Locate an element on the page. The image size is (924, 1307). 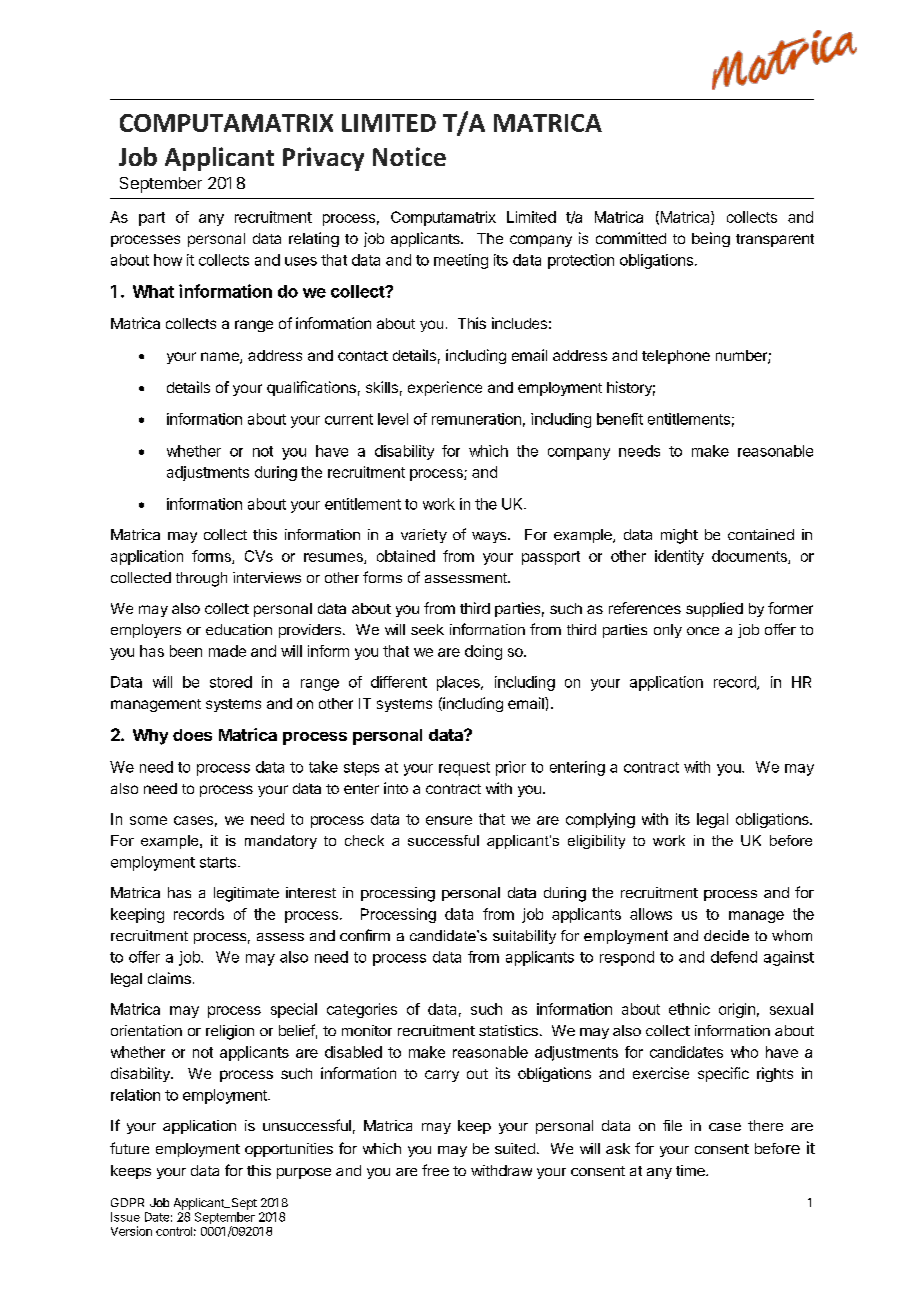
free is located at coordinates (435, 1170).
